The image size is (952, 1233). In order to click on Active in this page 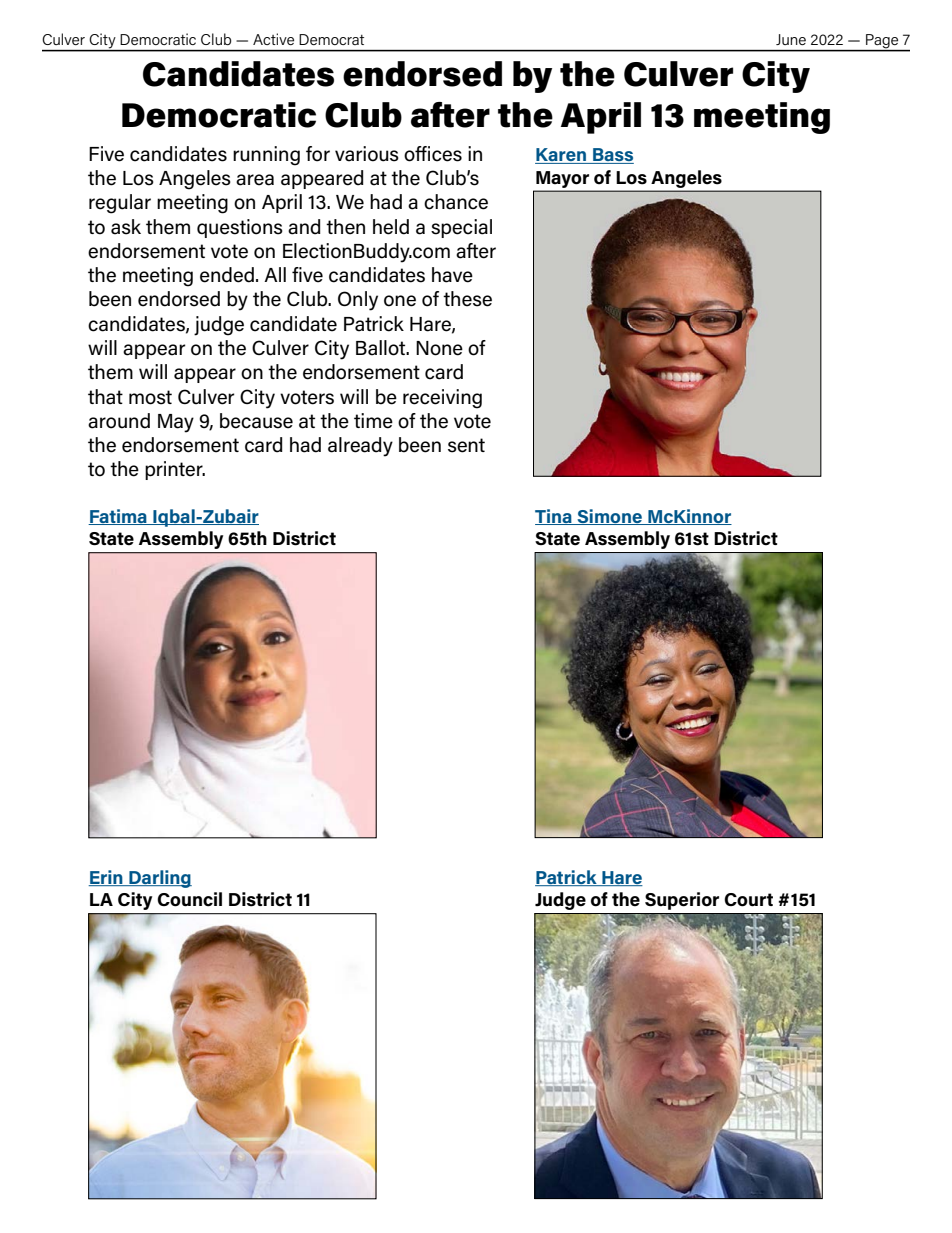, I will do `click(273, 39)`.
